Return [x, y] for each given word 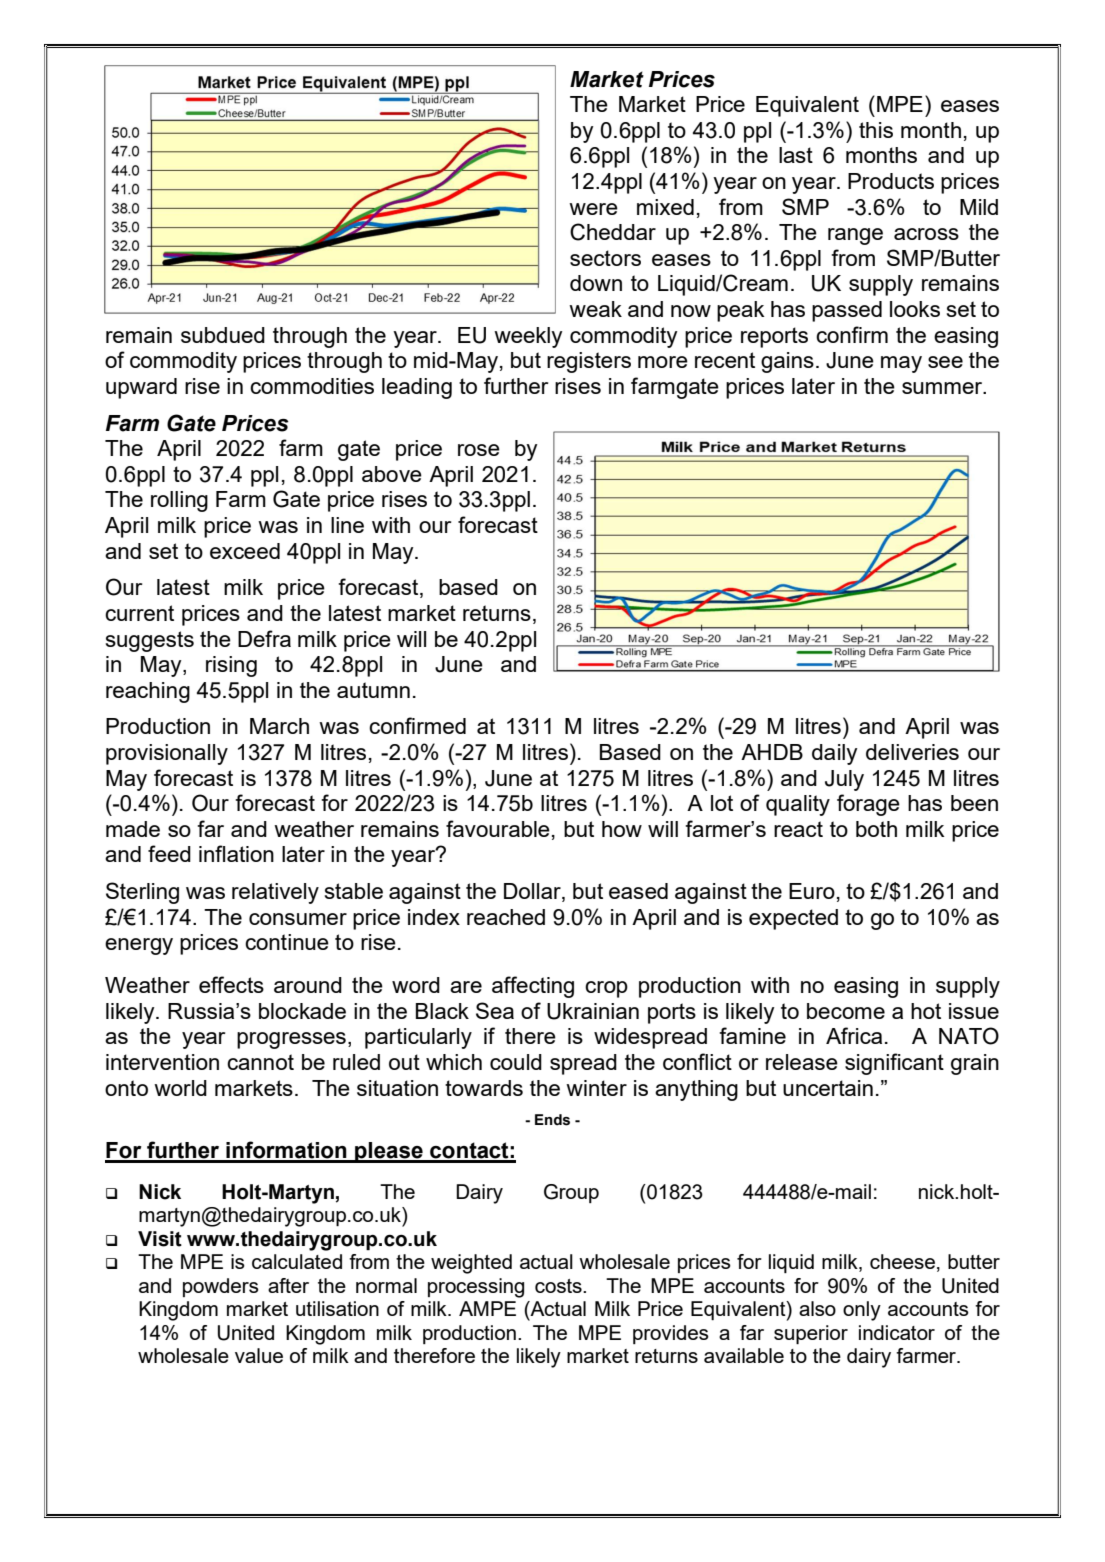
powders [221, 1287]
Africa [854, 1035]
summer [943, 388]
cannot [260, 1062]
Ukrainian [593, 1011]
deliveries [912, 752]
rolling [179, 501]
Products [891, 181]
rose [479, 450]
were [593, 209]
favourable [498, 828]
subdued [223, 335]
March [279, 726]
